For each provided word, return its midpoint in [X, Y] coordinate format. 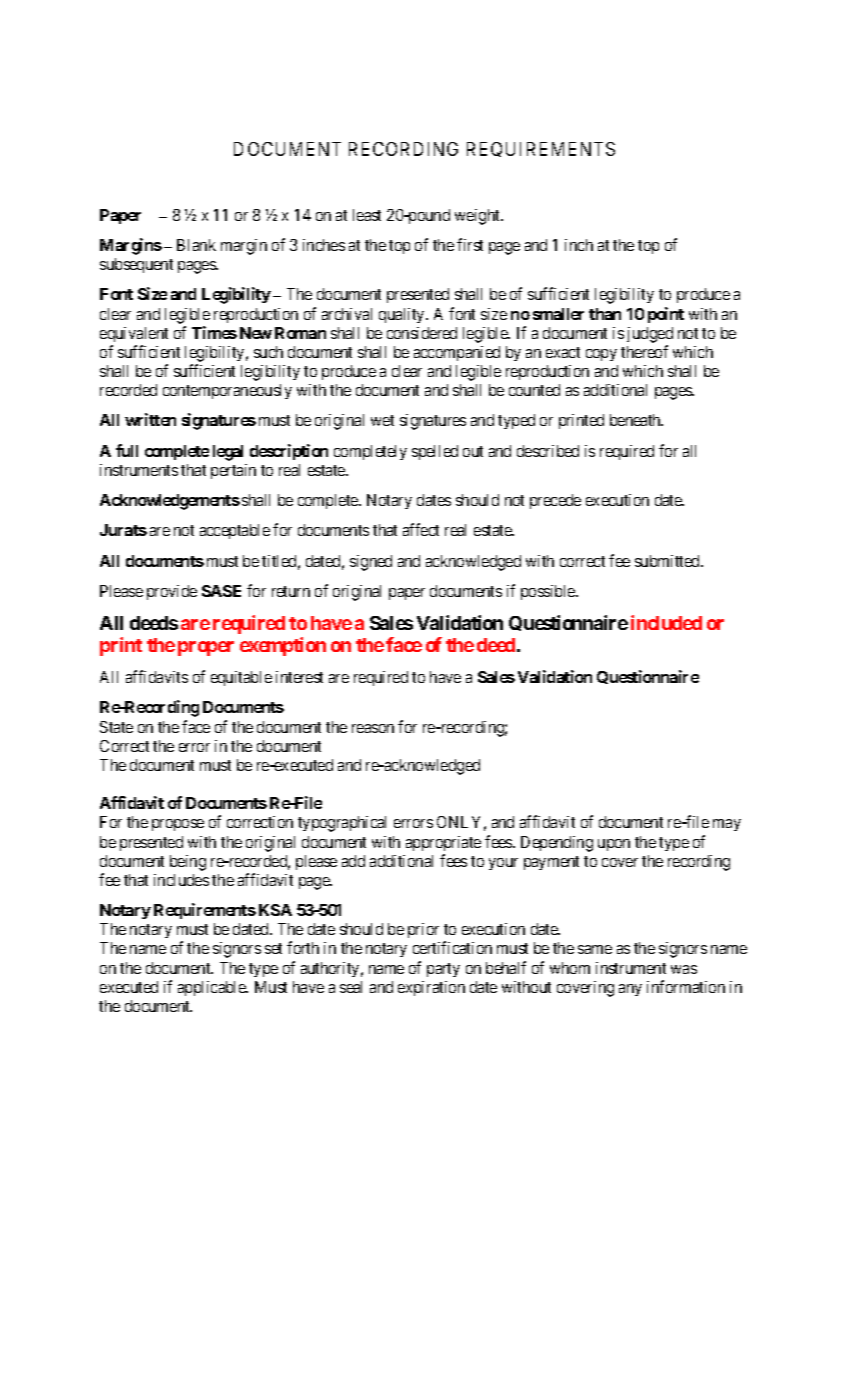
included [666, 622]
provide [172, 592]
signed [371, 563]
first [470, 244]
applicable [213, 988]
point [666, 315]
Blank [196, 245]
